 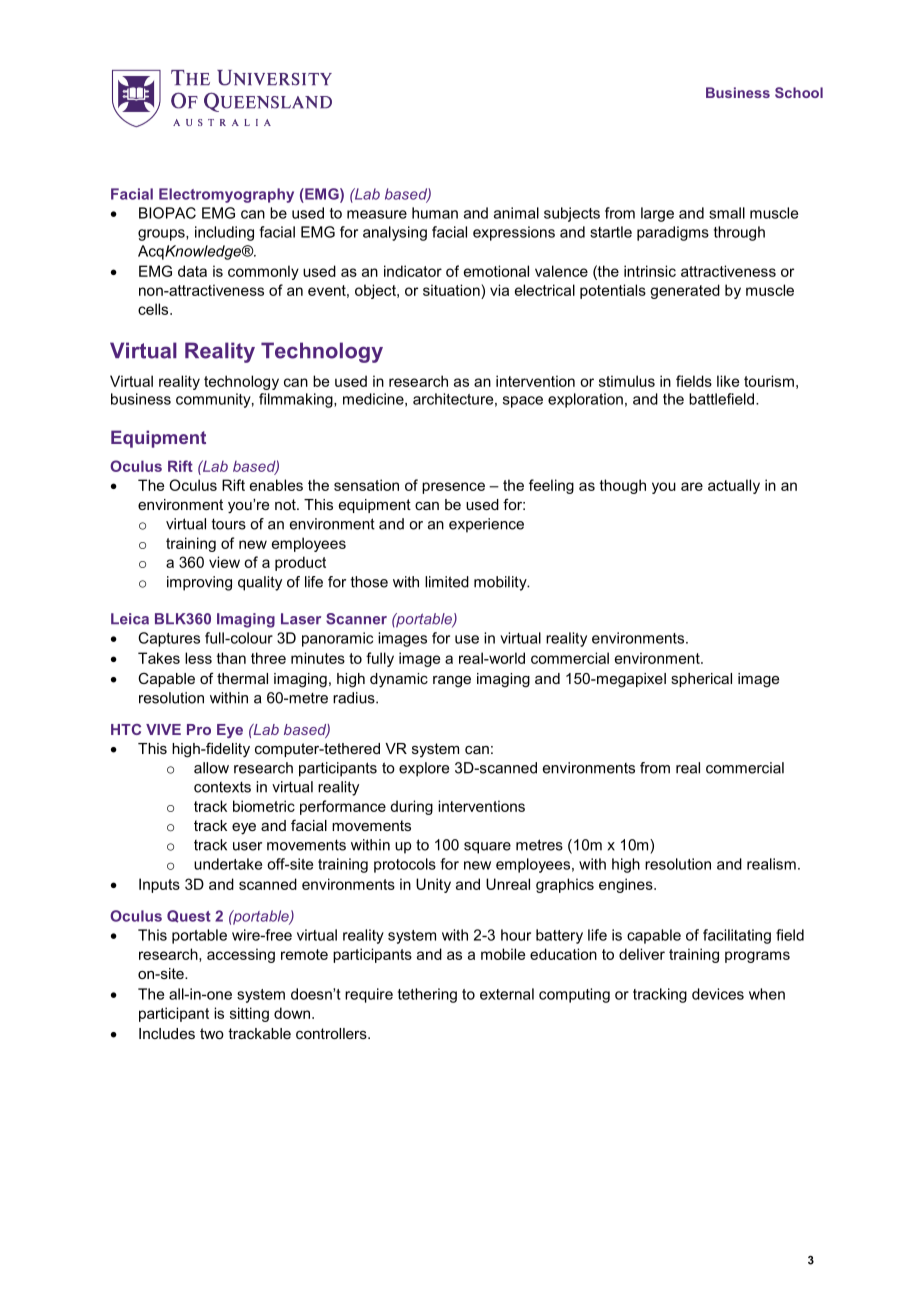 I want to click on School, so click(x=799, y=92).
